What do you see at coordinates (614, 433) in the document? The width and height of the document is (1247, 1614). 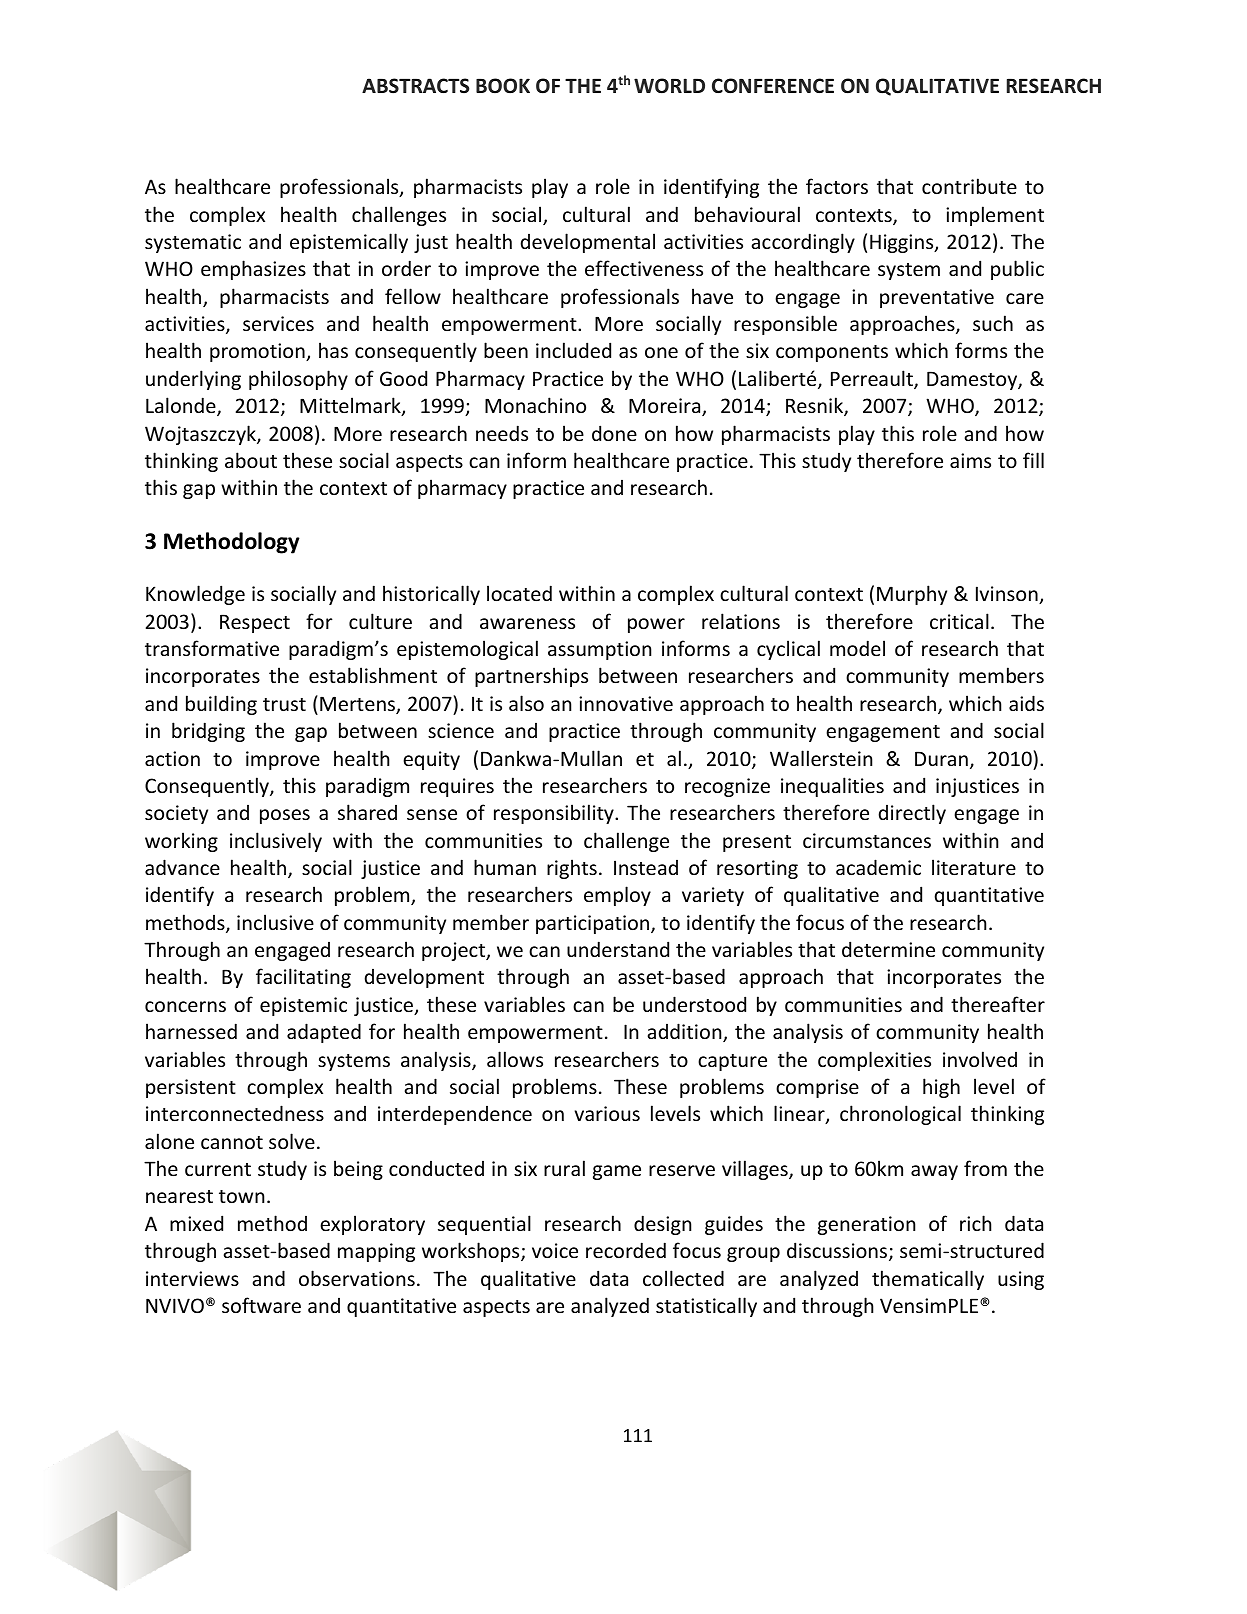 I see `done` at bounding box center [614, 433].
